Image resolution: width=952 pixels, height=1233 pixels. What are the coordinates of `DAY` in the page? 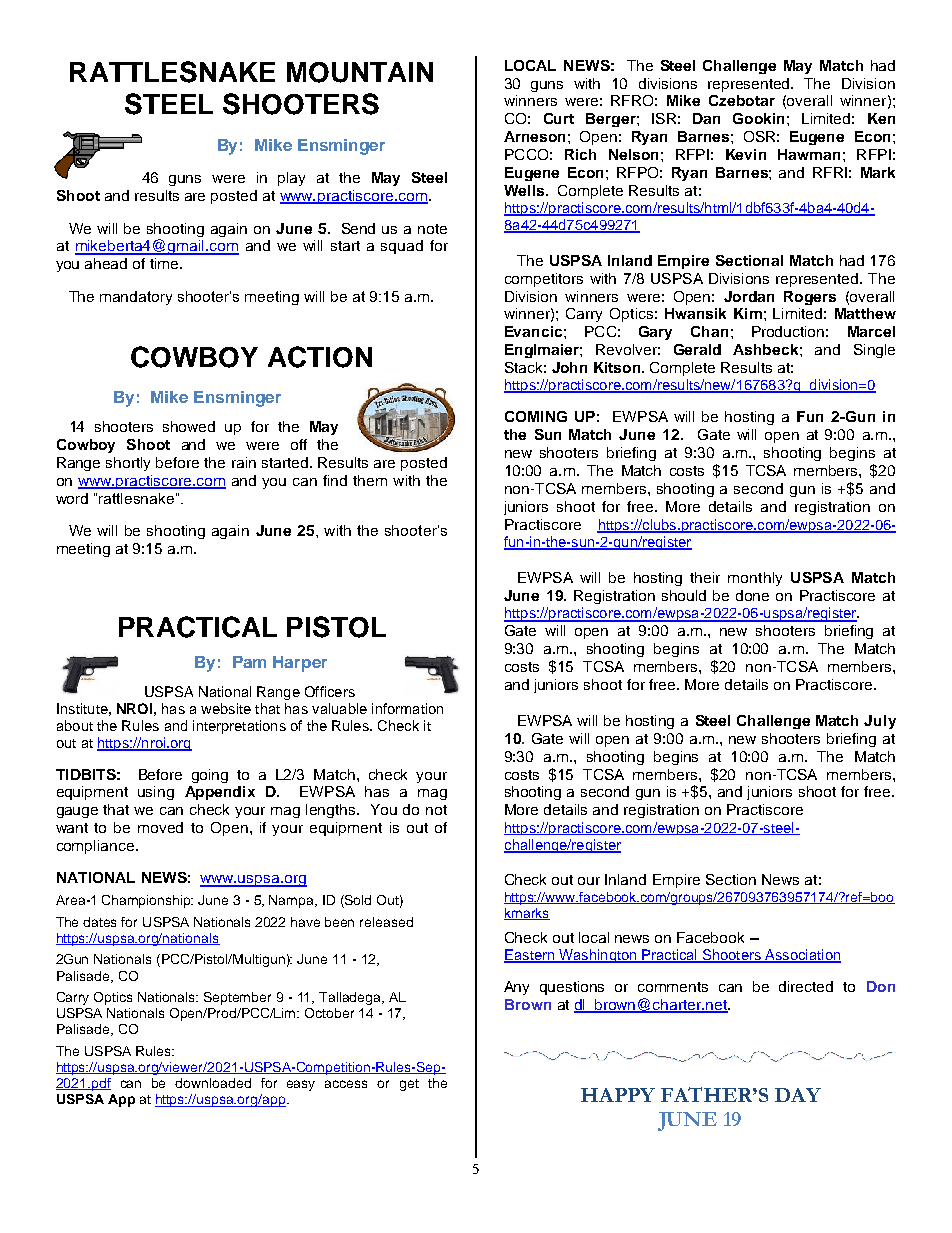 It's located at (798, 1095).
